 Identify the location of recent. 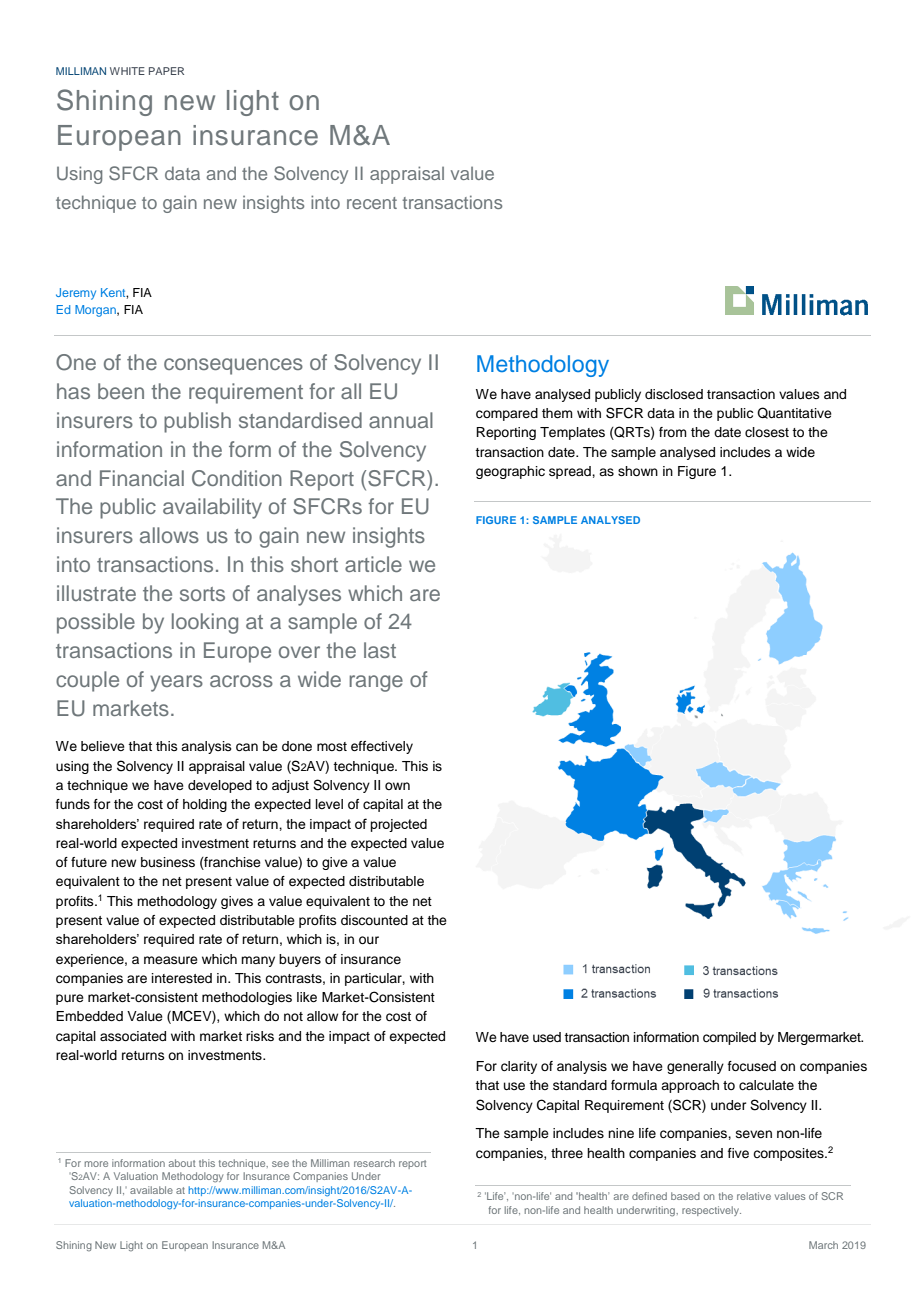
(372, 203).
